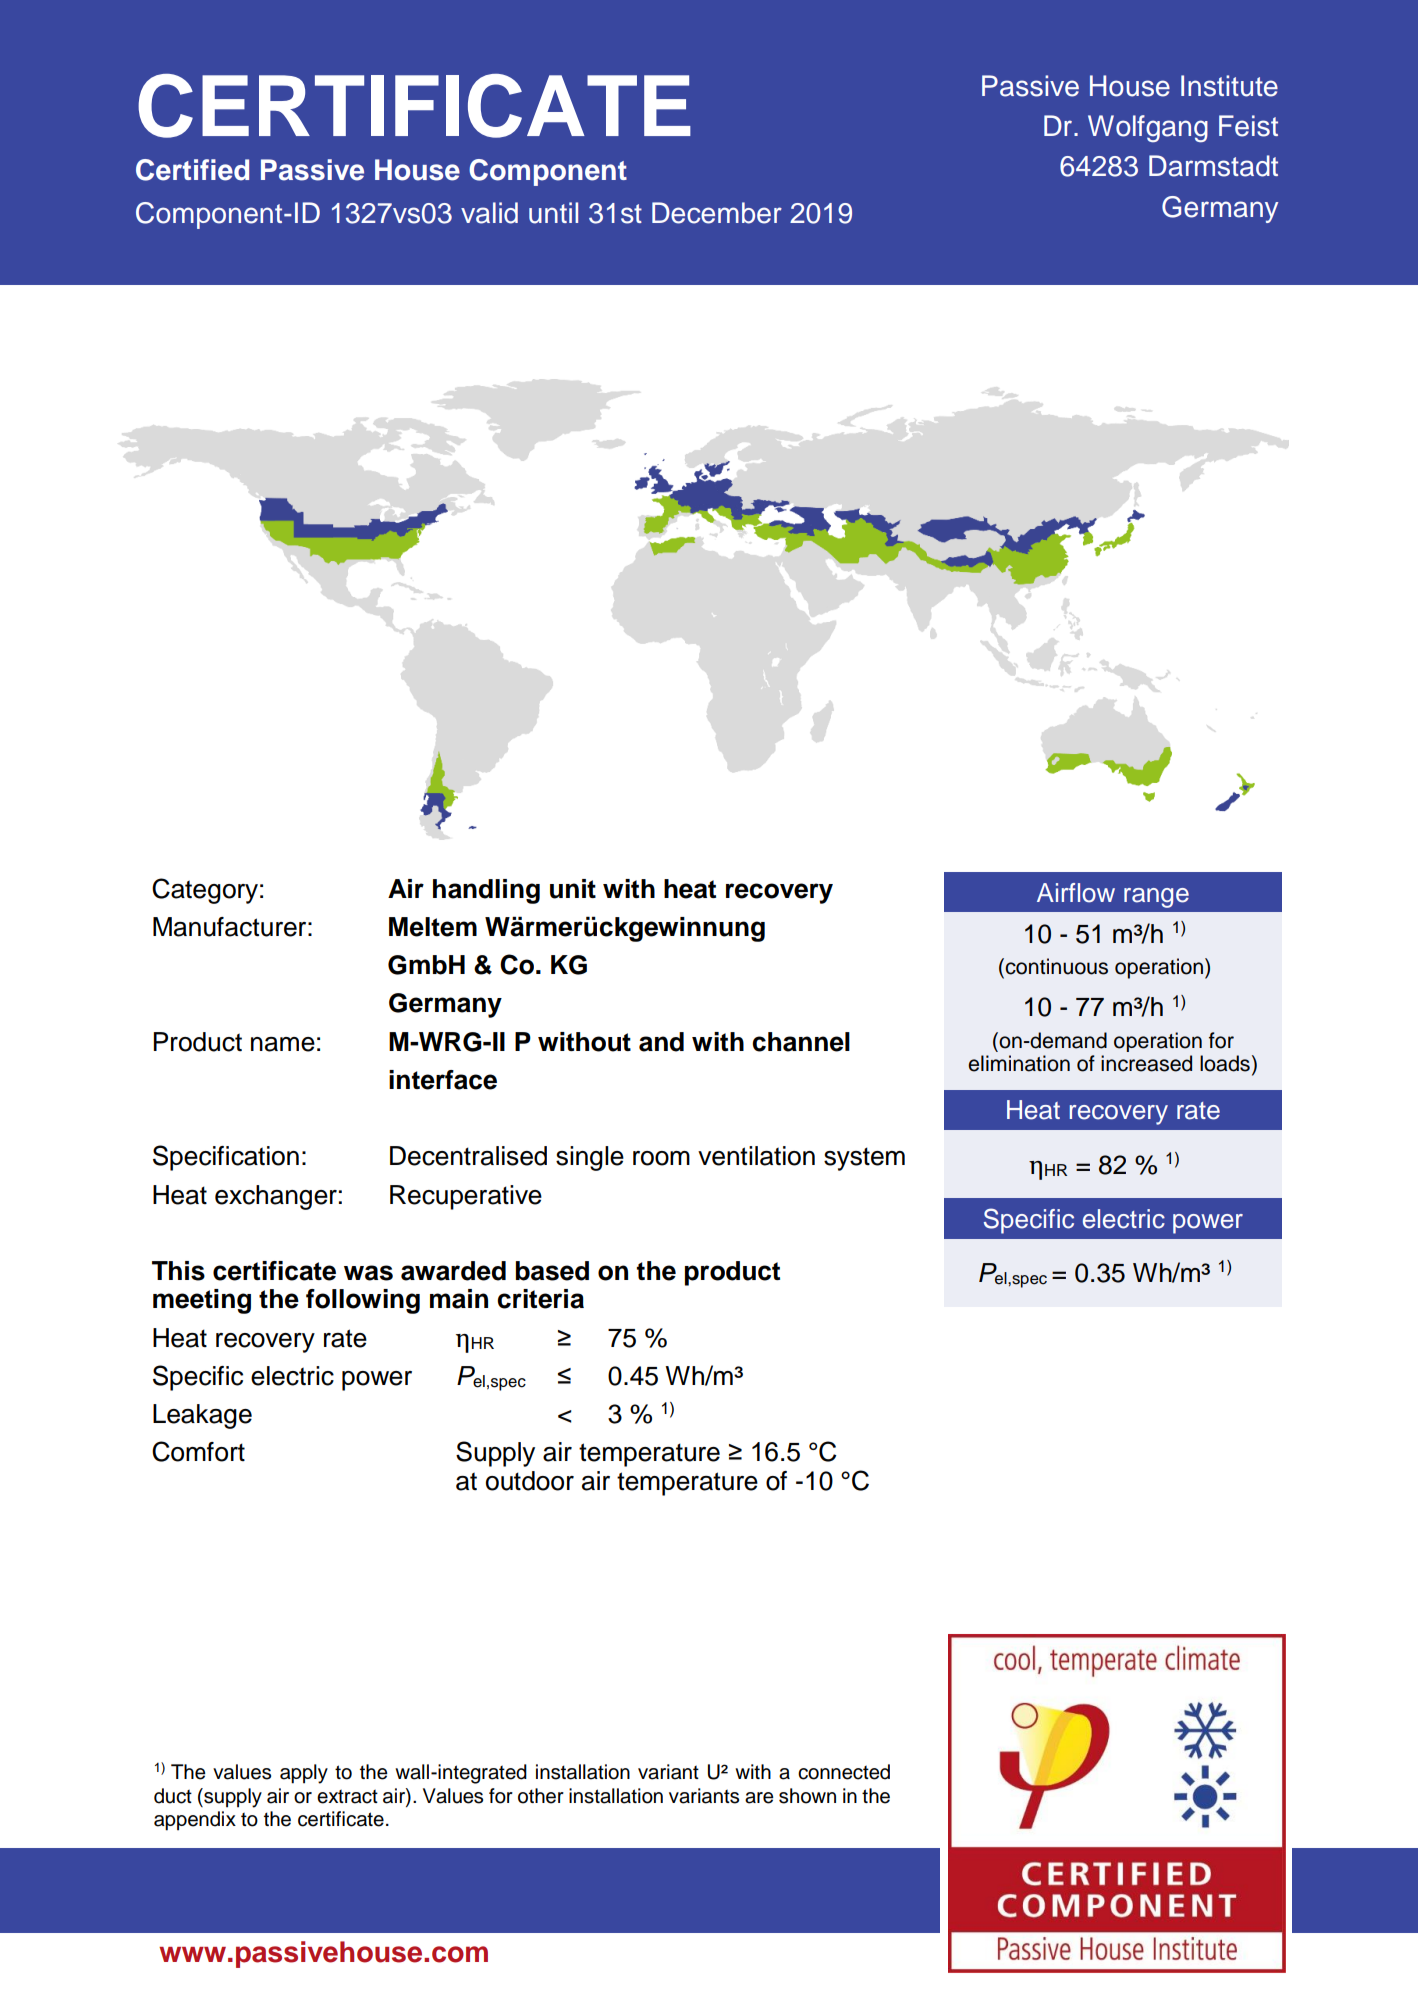  I want to click on Wolfgang, so click(1148, 129).
